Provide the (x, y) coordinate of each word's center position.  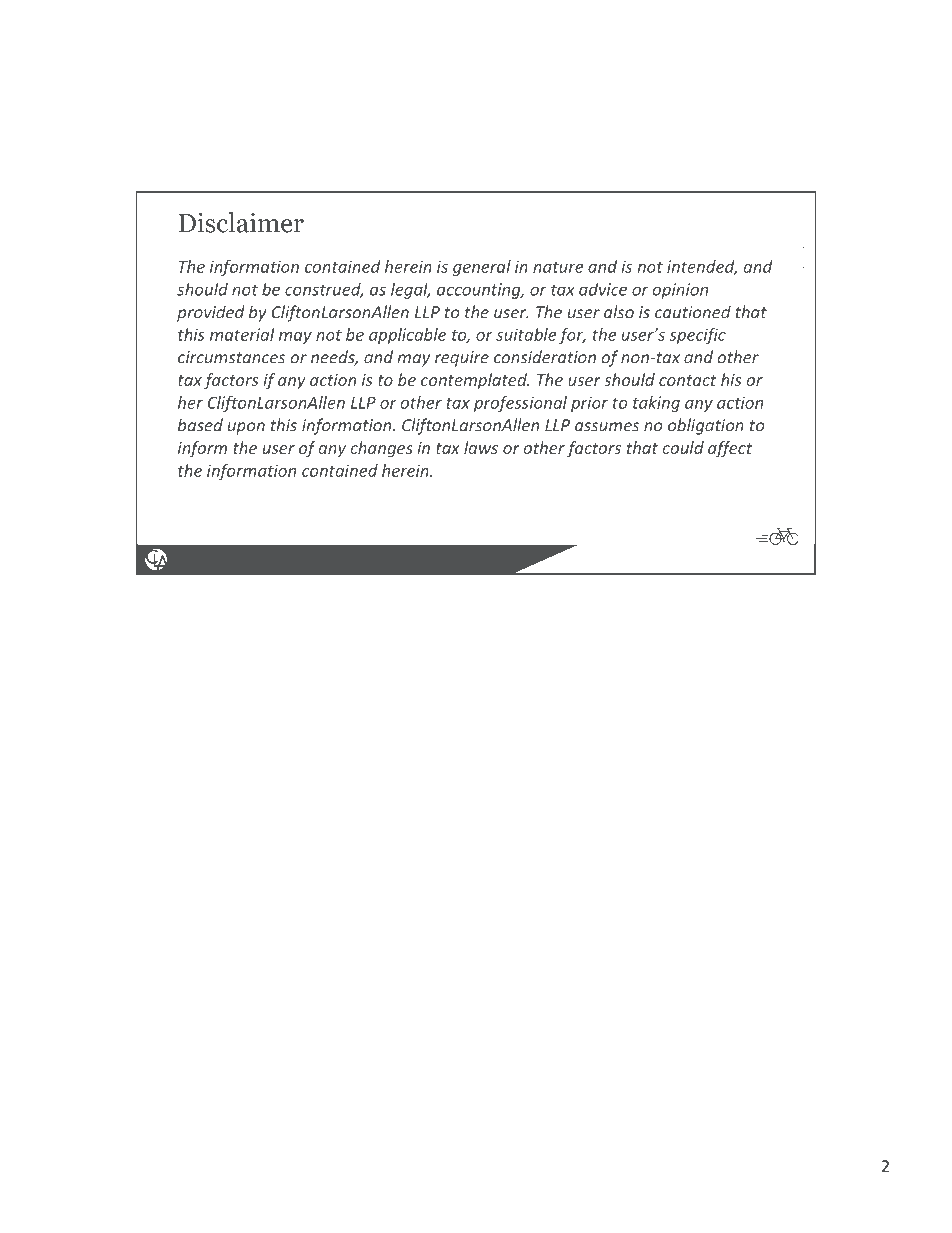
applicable (407, 336)
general (482, 268)
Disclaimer (241, 222)
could (683, 447)
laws (481, 447)
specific (697, 336)
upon (246, 428)
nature (558, 267)
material (242, 334)
